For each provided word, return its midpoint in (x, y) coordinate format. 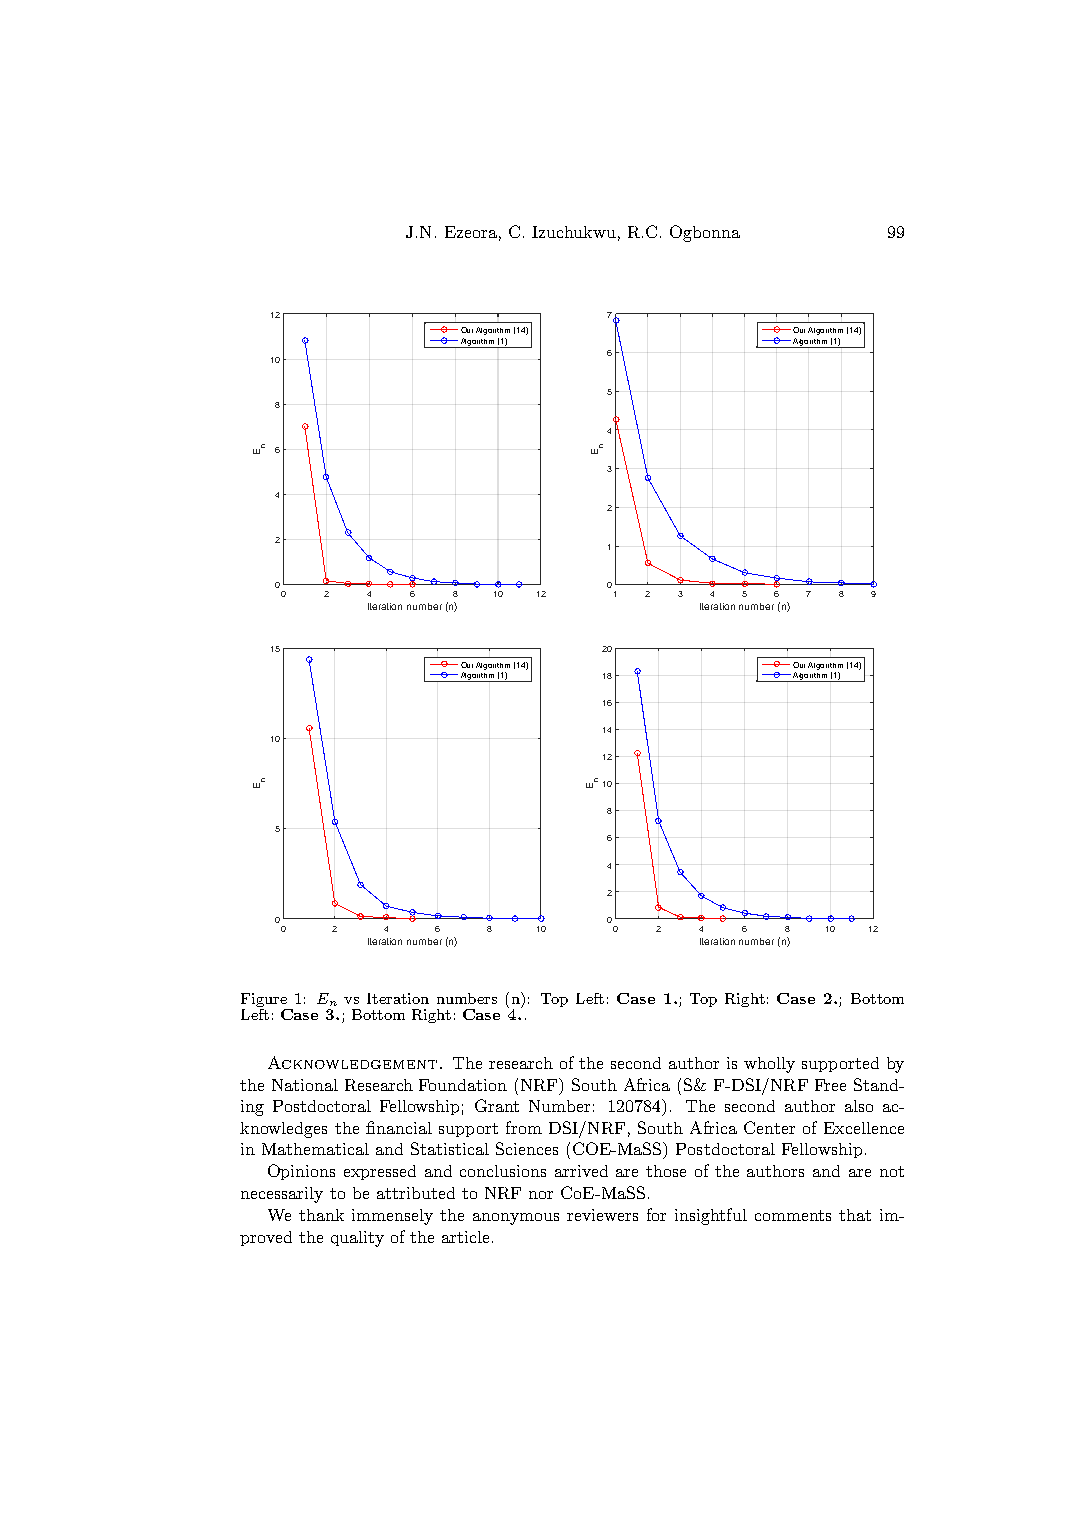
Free (830, 1085)
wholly (769, 1065)
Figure (265, 1001)
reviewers (602, 1215)
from (524, 1127)
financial (399, 1127)
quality (357, 1239)
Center (769, 1127)
